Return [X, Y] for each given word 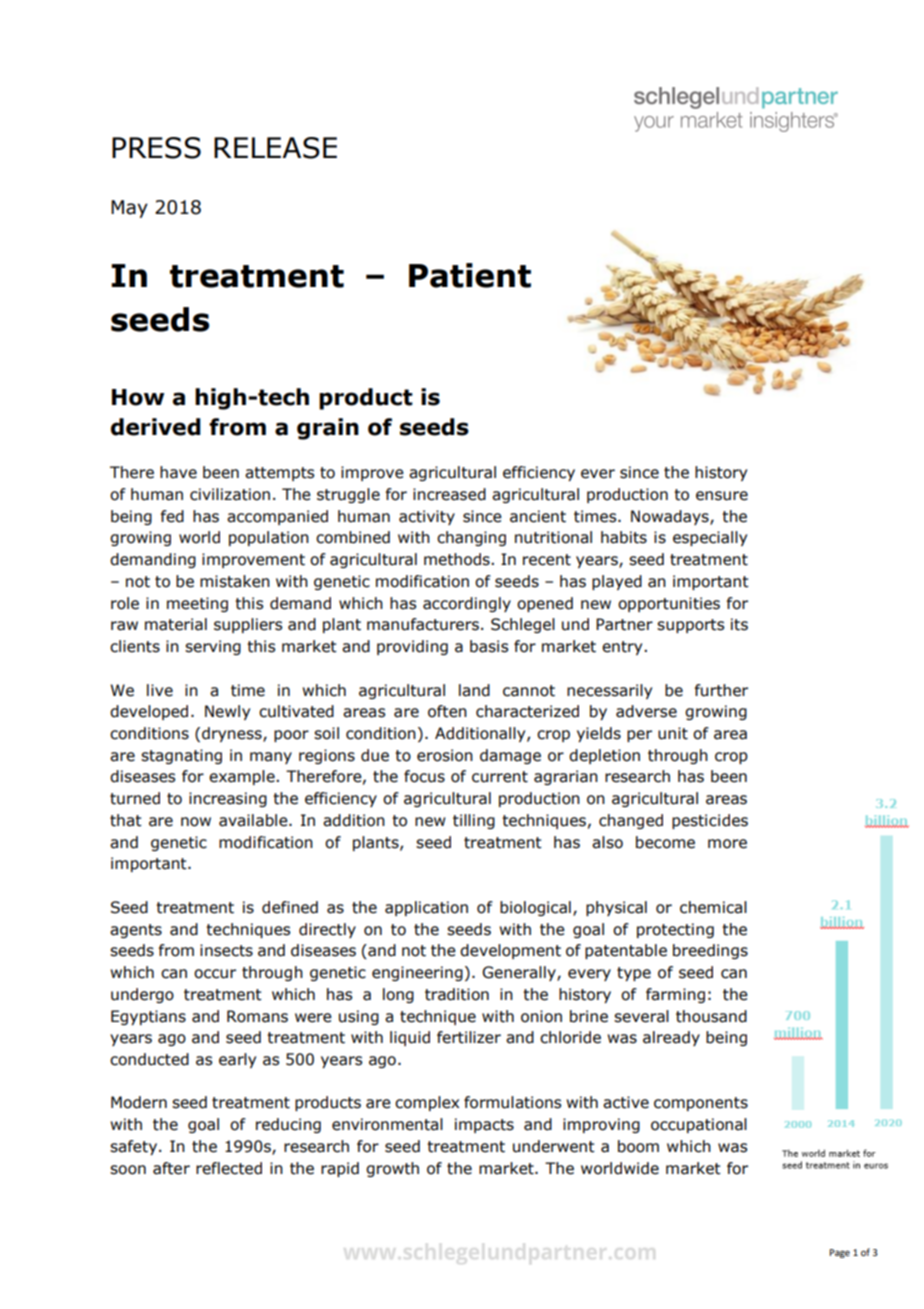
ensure [722, 496]
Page [839, 1253]
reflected [229, 1168]
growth [392, 1169]
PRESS [156, 148]
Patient [470, 275]
